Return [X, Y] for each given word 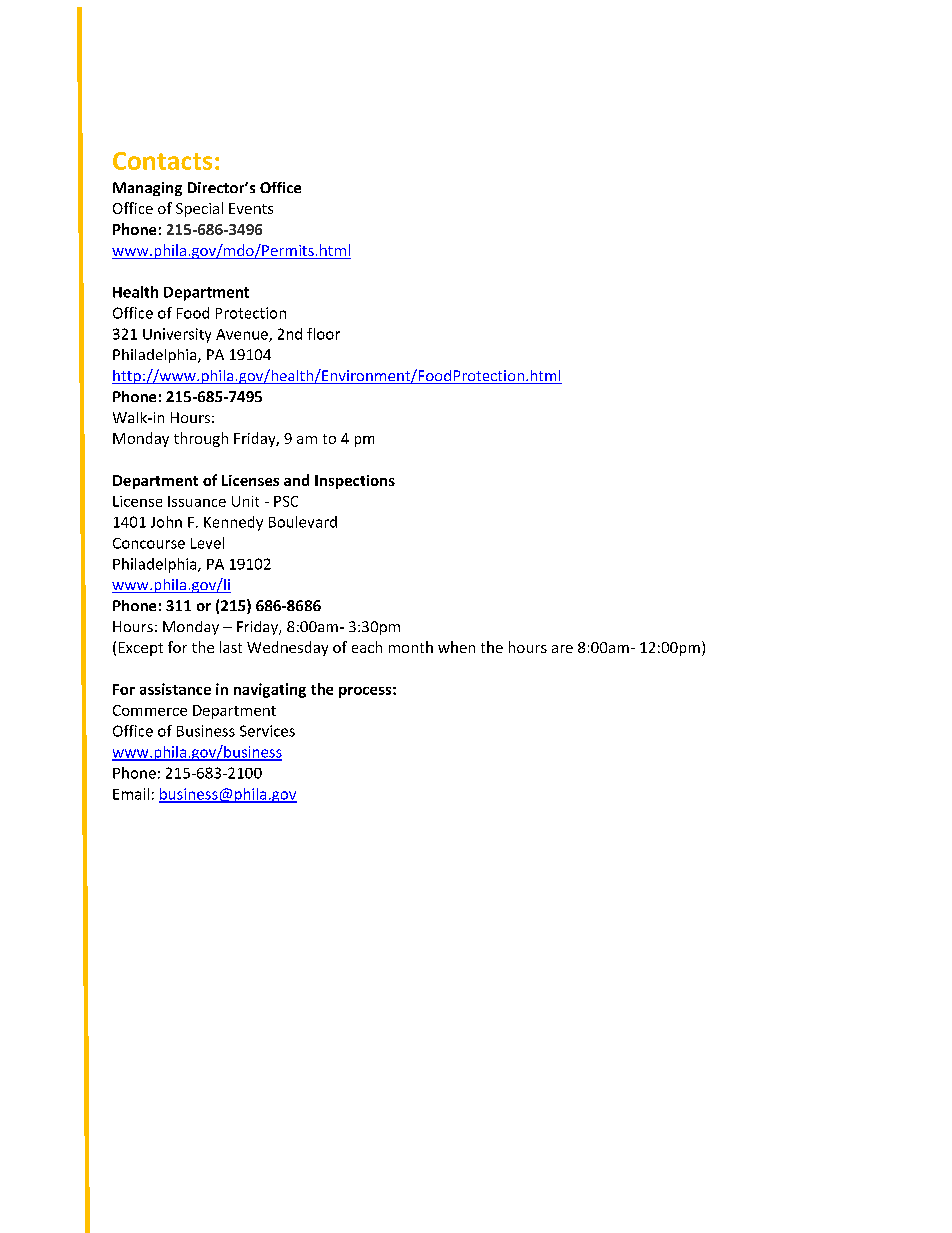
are [562, 649]
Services [267, 731]
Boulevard [303, 522]
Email [131, 794]
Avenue [243, 335]
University [177, 335]
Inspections [355, 482]
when [456, 647]
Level [207, 543]
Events [251, 208]
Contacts [162, 161]
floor [323, 334]
